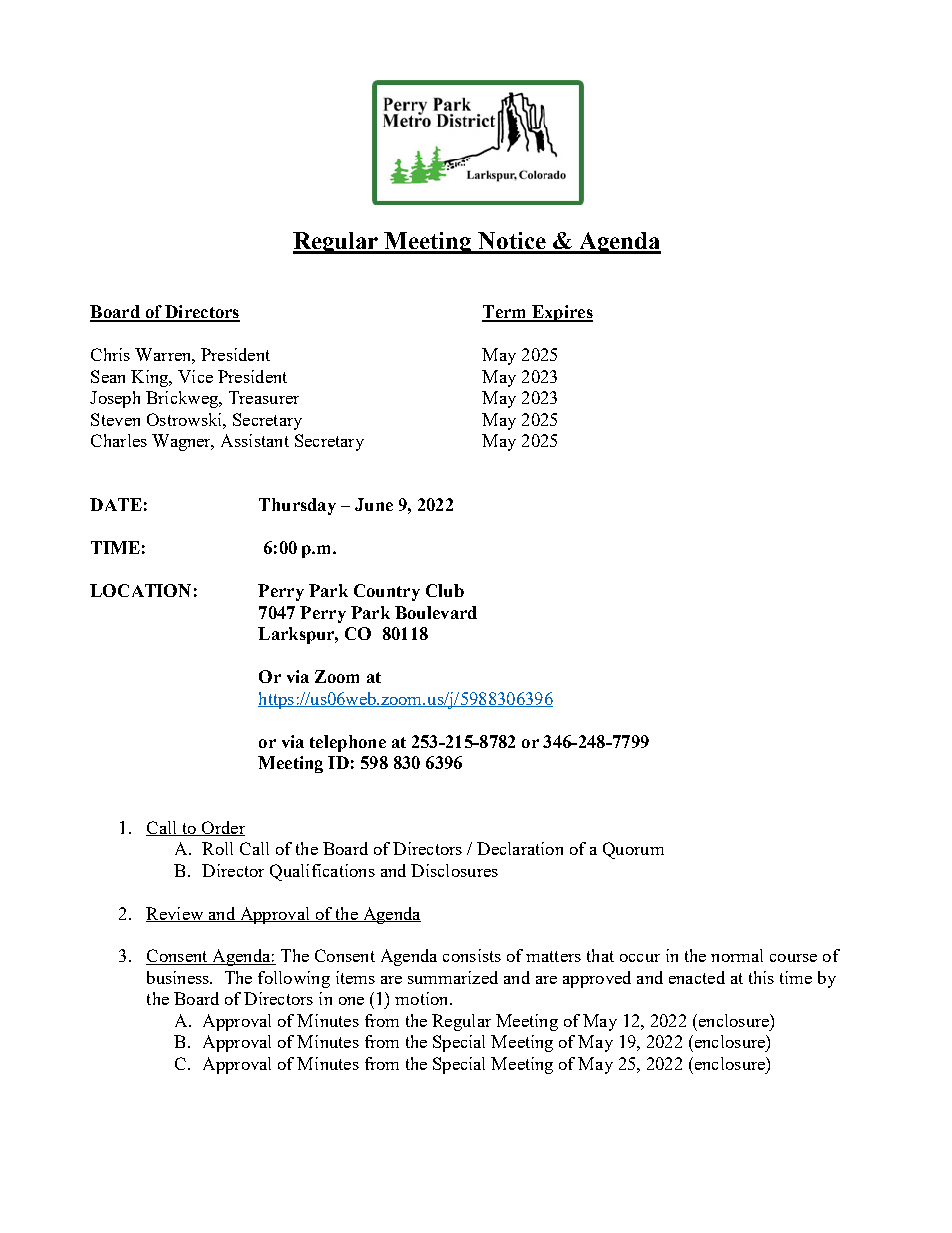 This screenshot has height=1233, width=952. Describe the element at coordinates (222, 828) in the screenshot. I see `Order` at that location.
